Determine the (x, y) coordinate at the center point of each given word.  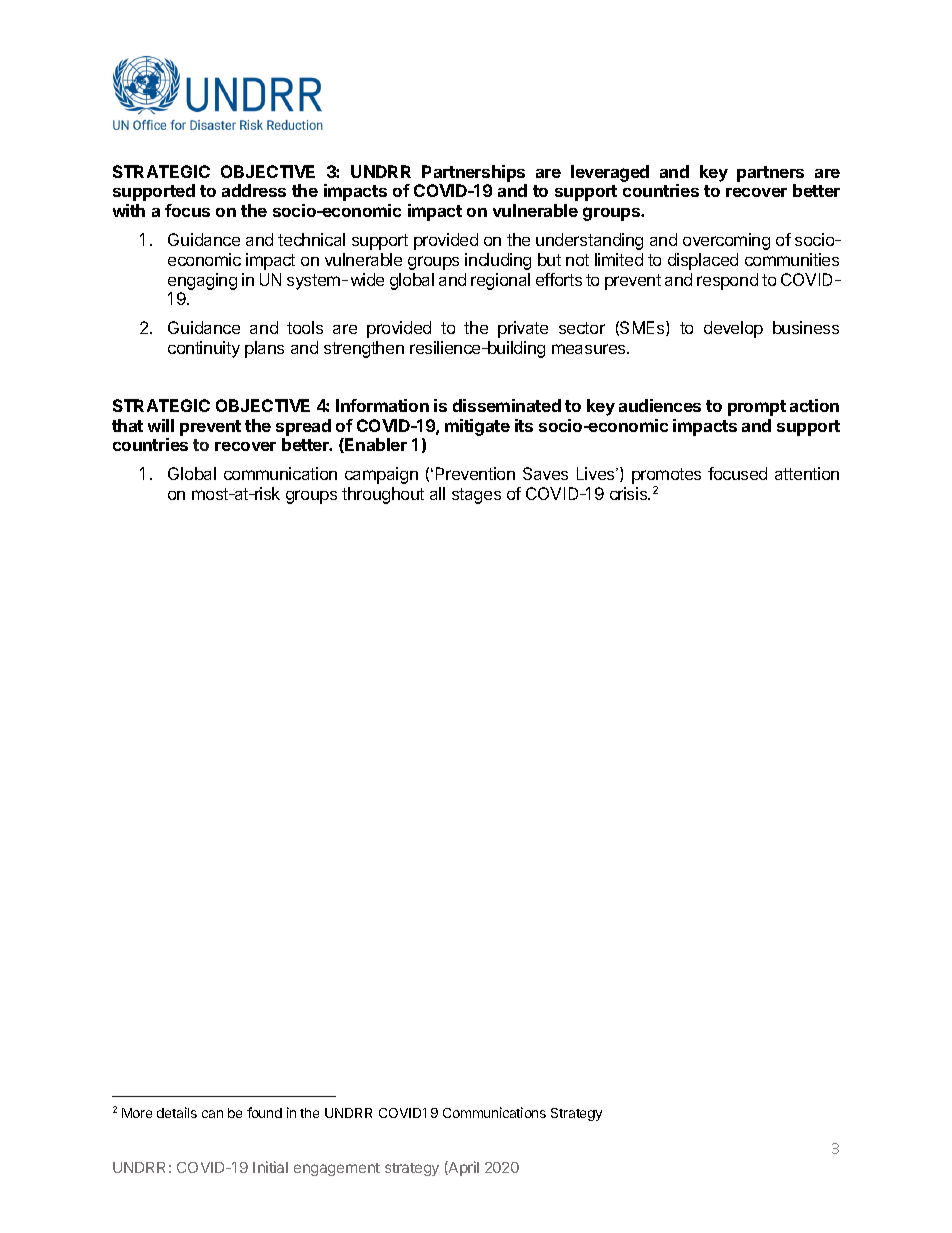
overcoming (726, 241)
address (254, 190)
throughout (383, 495)
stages (476, 496)
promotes (666, 477)
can (212, 1114)
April (463, 1168)
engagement (337, 1169)
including (498, 261)
